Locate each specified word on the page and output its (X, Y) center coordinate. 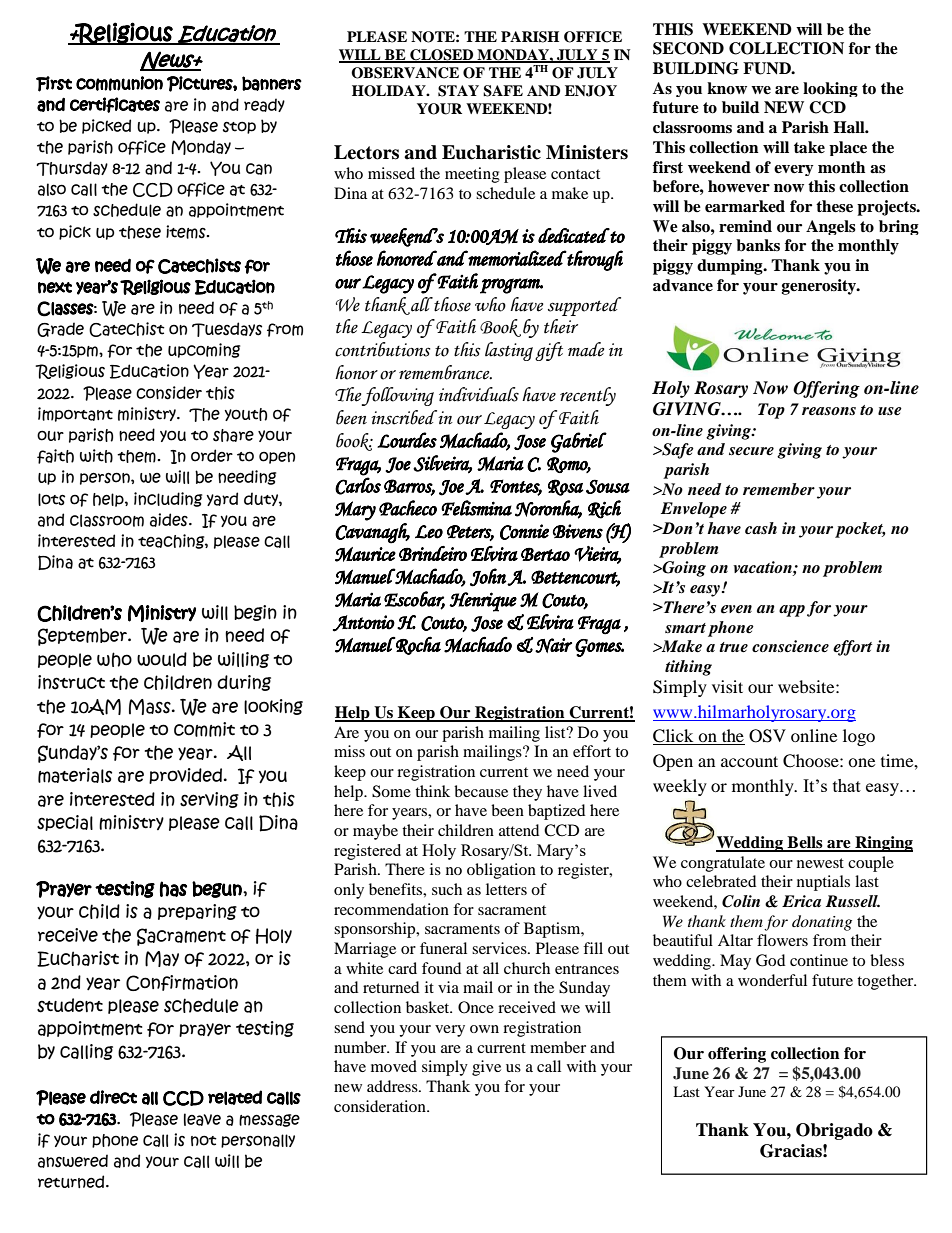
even (736, 609)
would (162, 659)
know (727, 88)
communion (119, 83)
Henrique (483, 602)
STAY (458, 91)
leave (202, 1119)
